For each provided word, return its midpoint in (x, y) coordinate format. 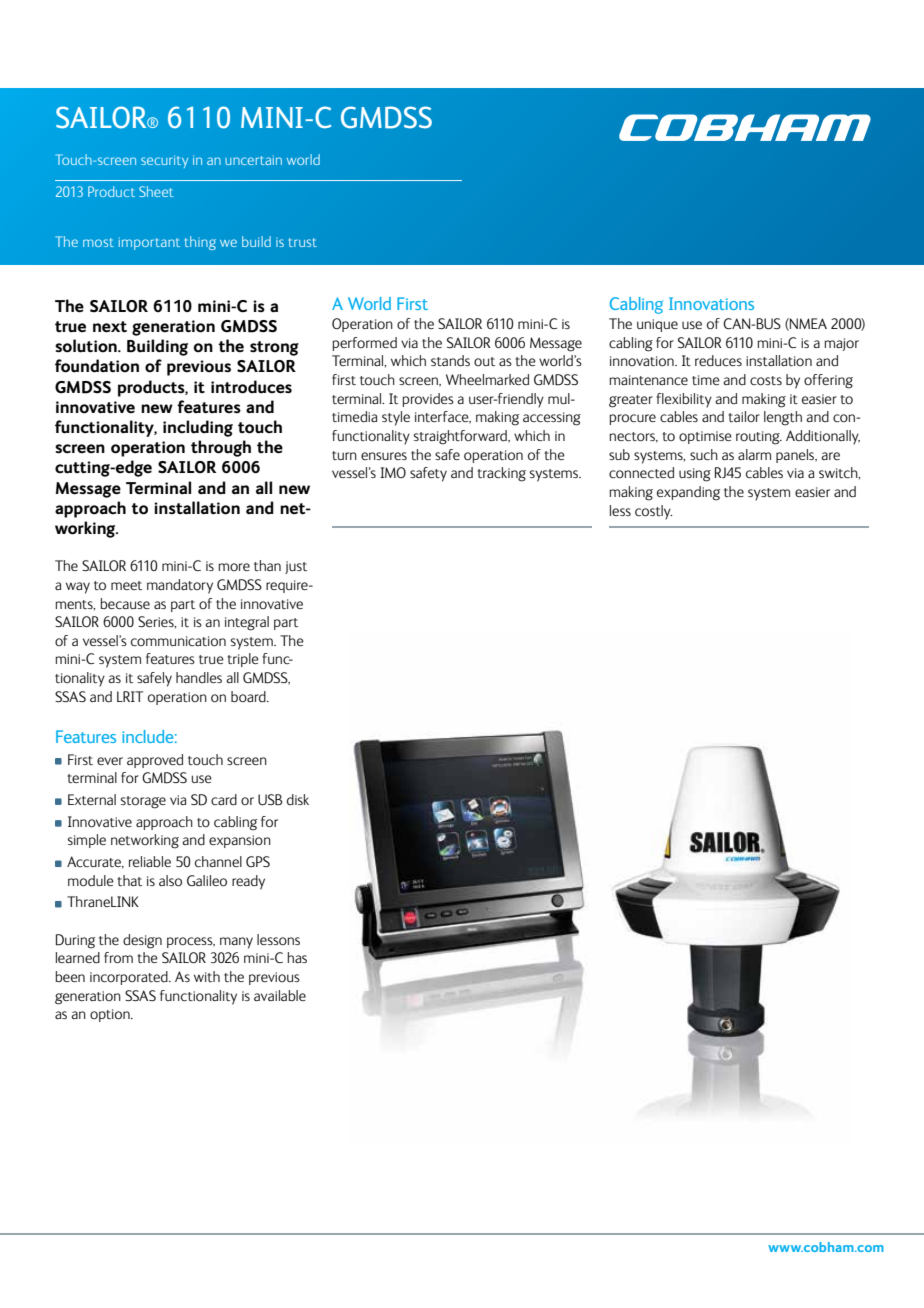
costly (653, 512)
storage (143, 802)
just (296, 567)
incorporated (130, 978)
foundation (97, 366)
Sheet (156, 191)
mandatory (180, 586)
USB (270, 799)
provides (428, 400)
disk (298, 799)
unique (657, 325)
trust (303, 242)
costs (766, 380)
